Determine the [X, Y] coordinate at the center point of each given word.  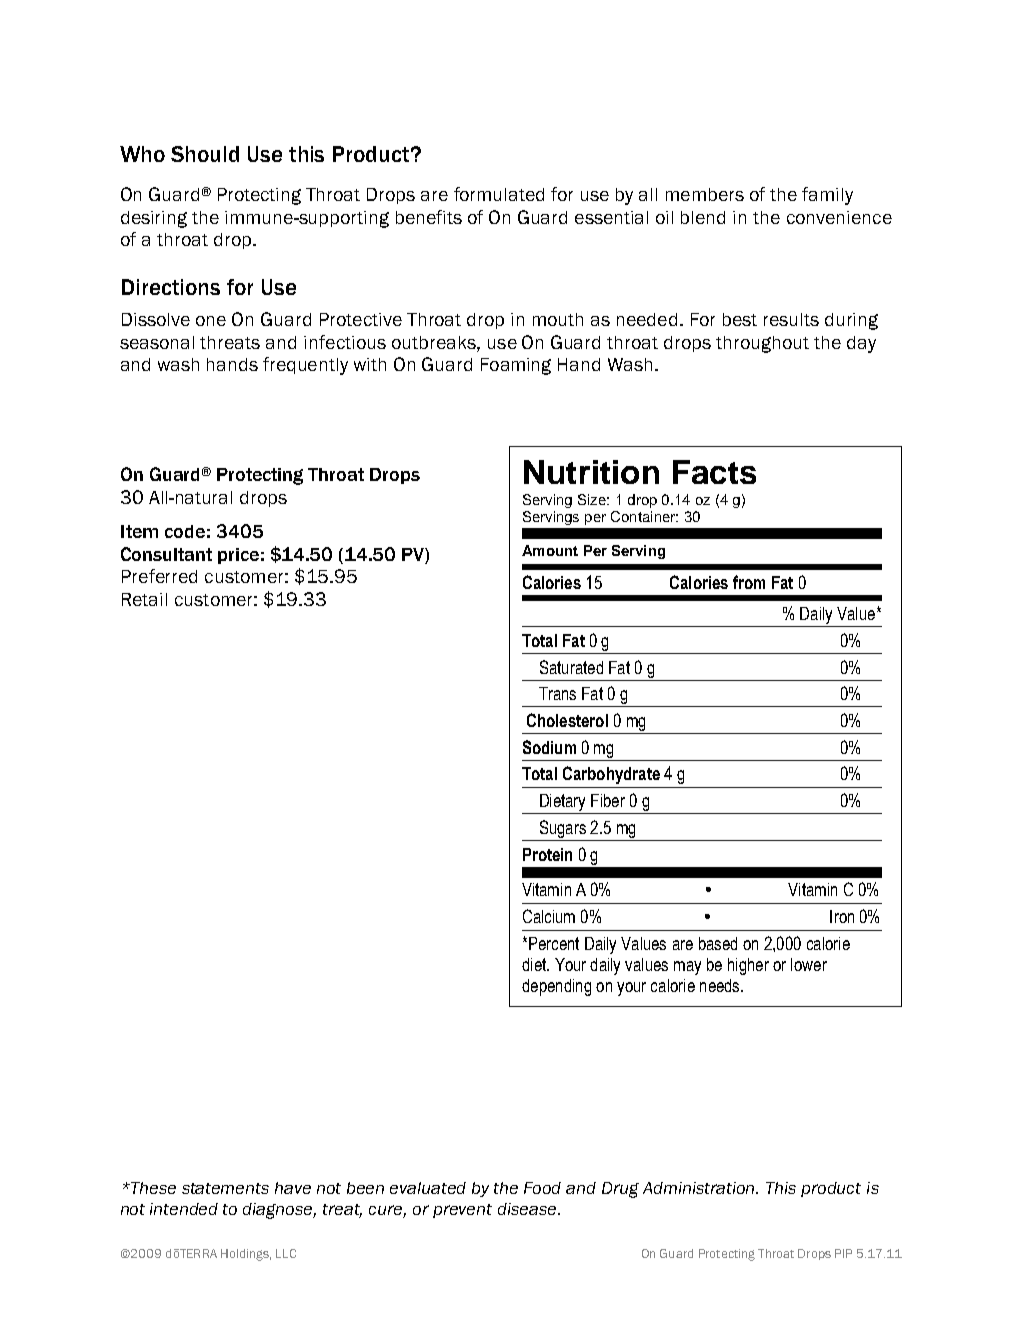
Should [205, 154]
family [827, 196]
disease [528, 1209]
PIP [843, 1253]
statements [225, 1188]
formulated [499, 194]
